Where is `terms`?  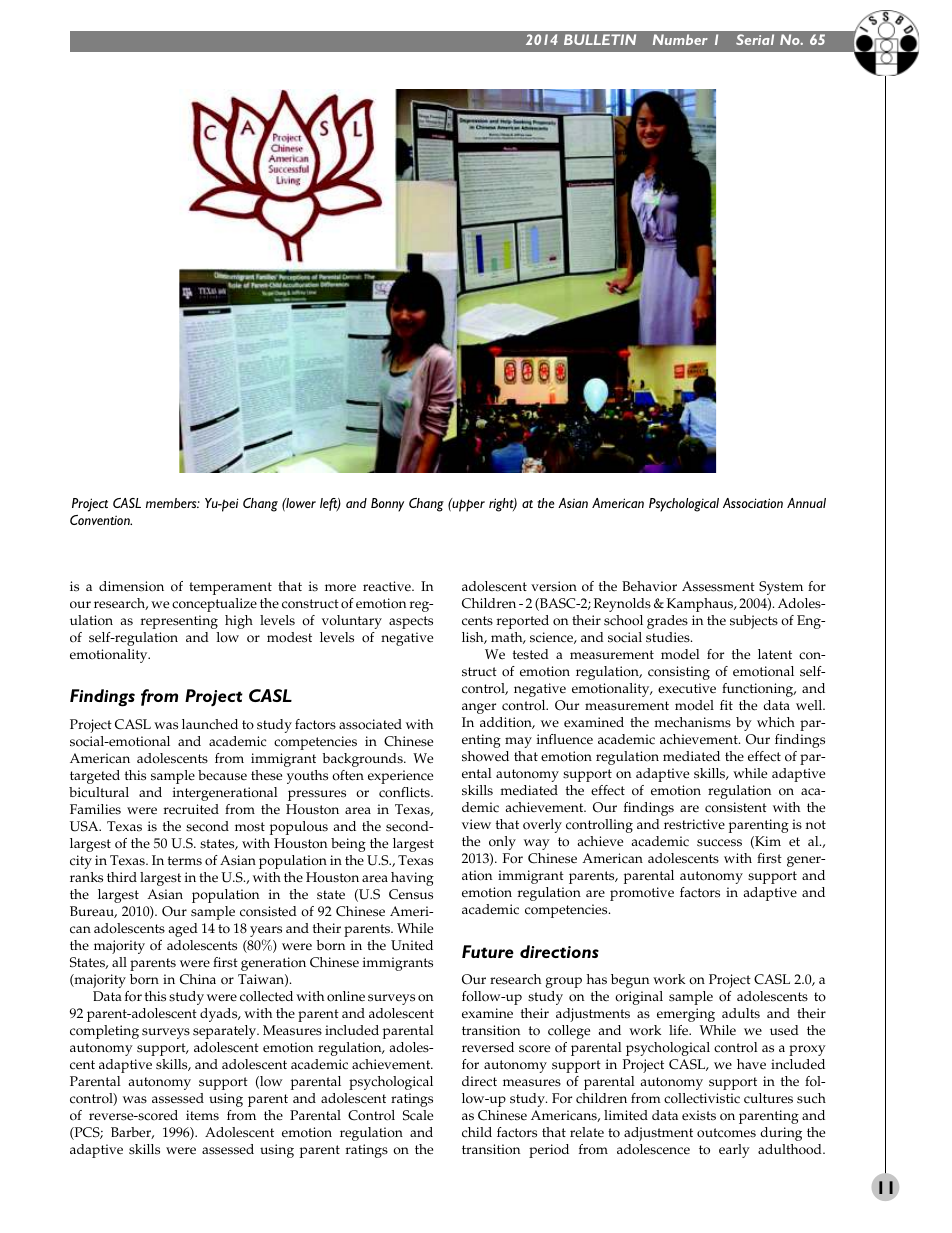
terms is located at coordinates (185, 861).
